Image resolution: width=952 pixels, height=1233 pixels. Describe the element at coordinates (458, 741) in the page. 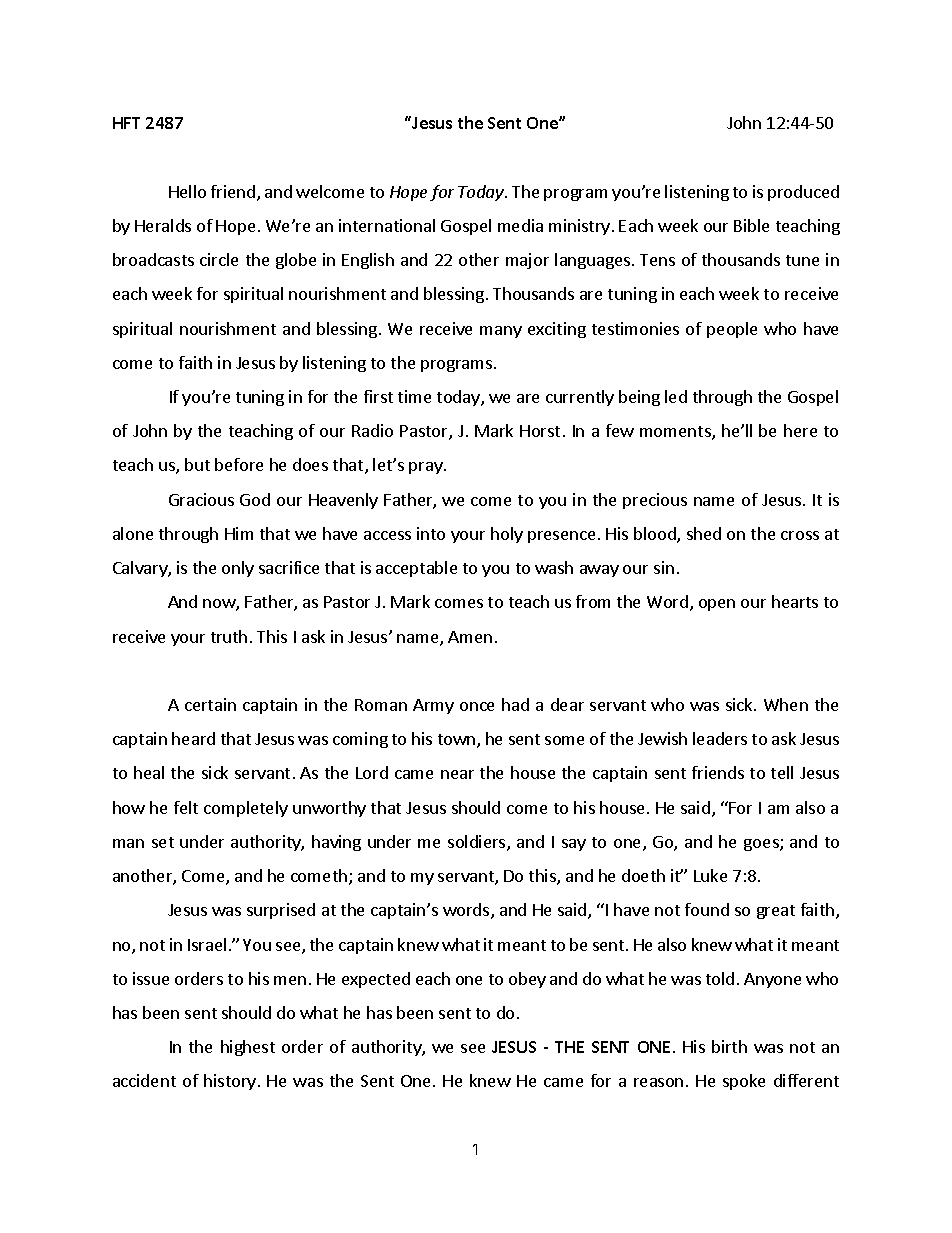

I see `town` at that location.
